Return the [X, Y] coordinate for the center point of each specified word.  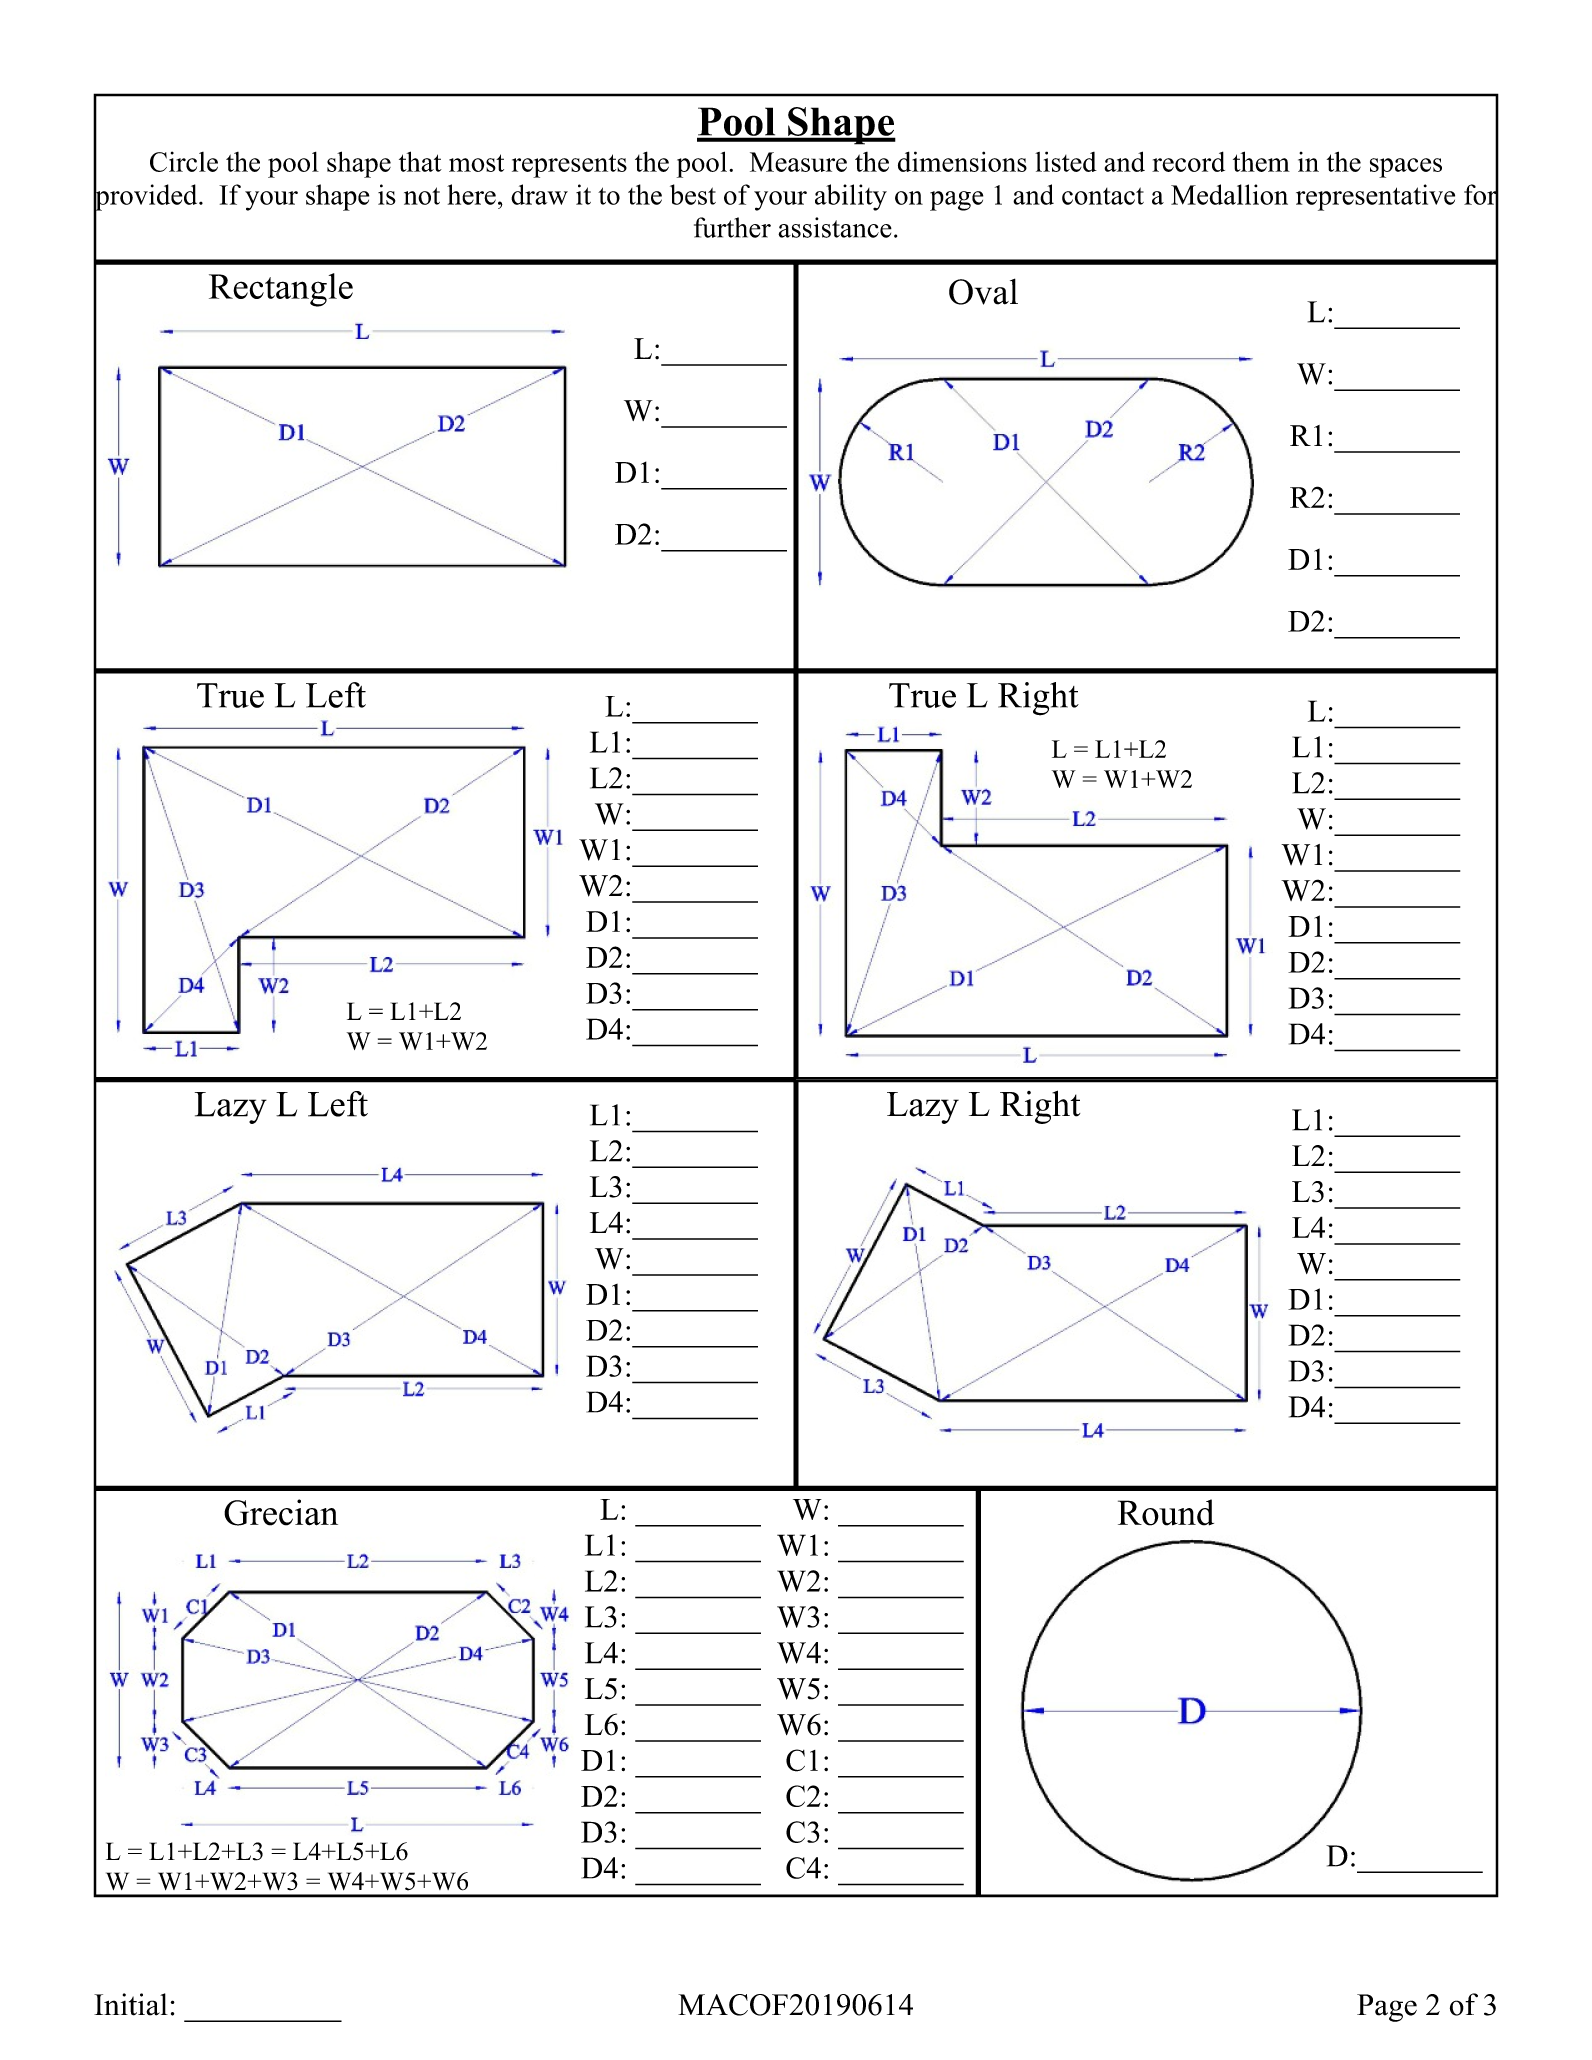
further [732, 227]
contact [1103, 196]
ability [851, 197]
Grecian [281, 1512]
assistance [835, 227]
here [471, 194]
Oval [983, 291]
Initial [131, 2004]
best [693, 194]
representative [1375, 197]
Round [1166, 1512]
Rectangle [281, 290]
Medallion [1229, 194]
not [422, 196]
